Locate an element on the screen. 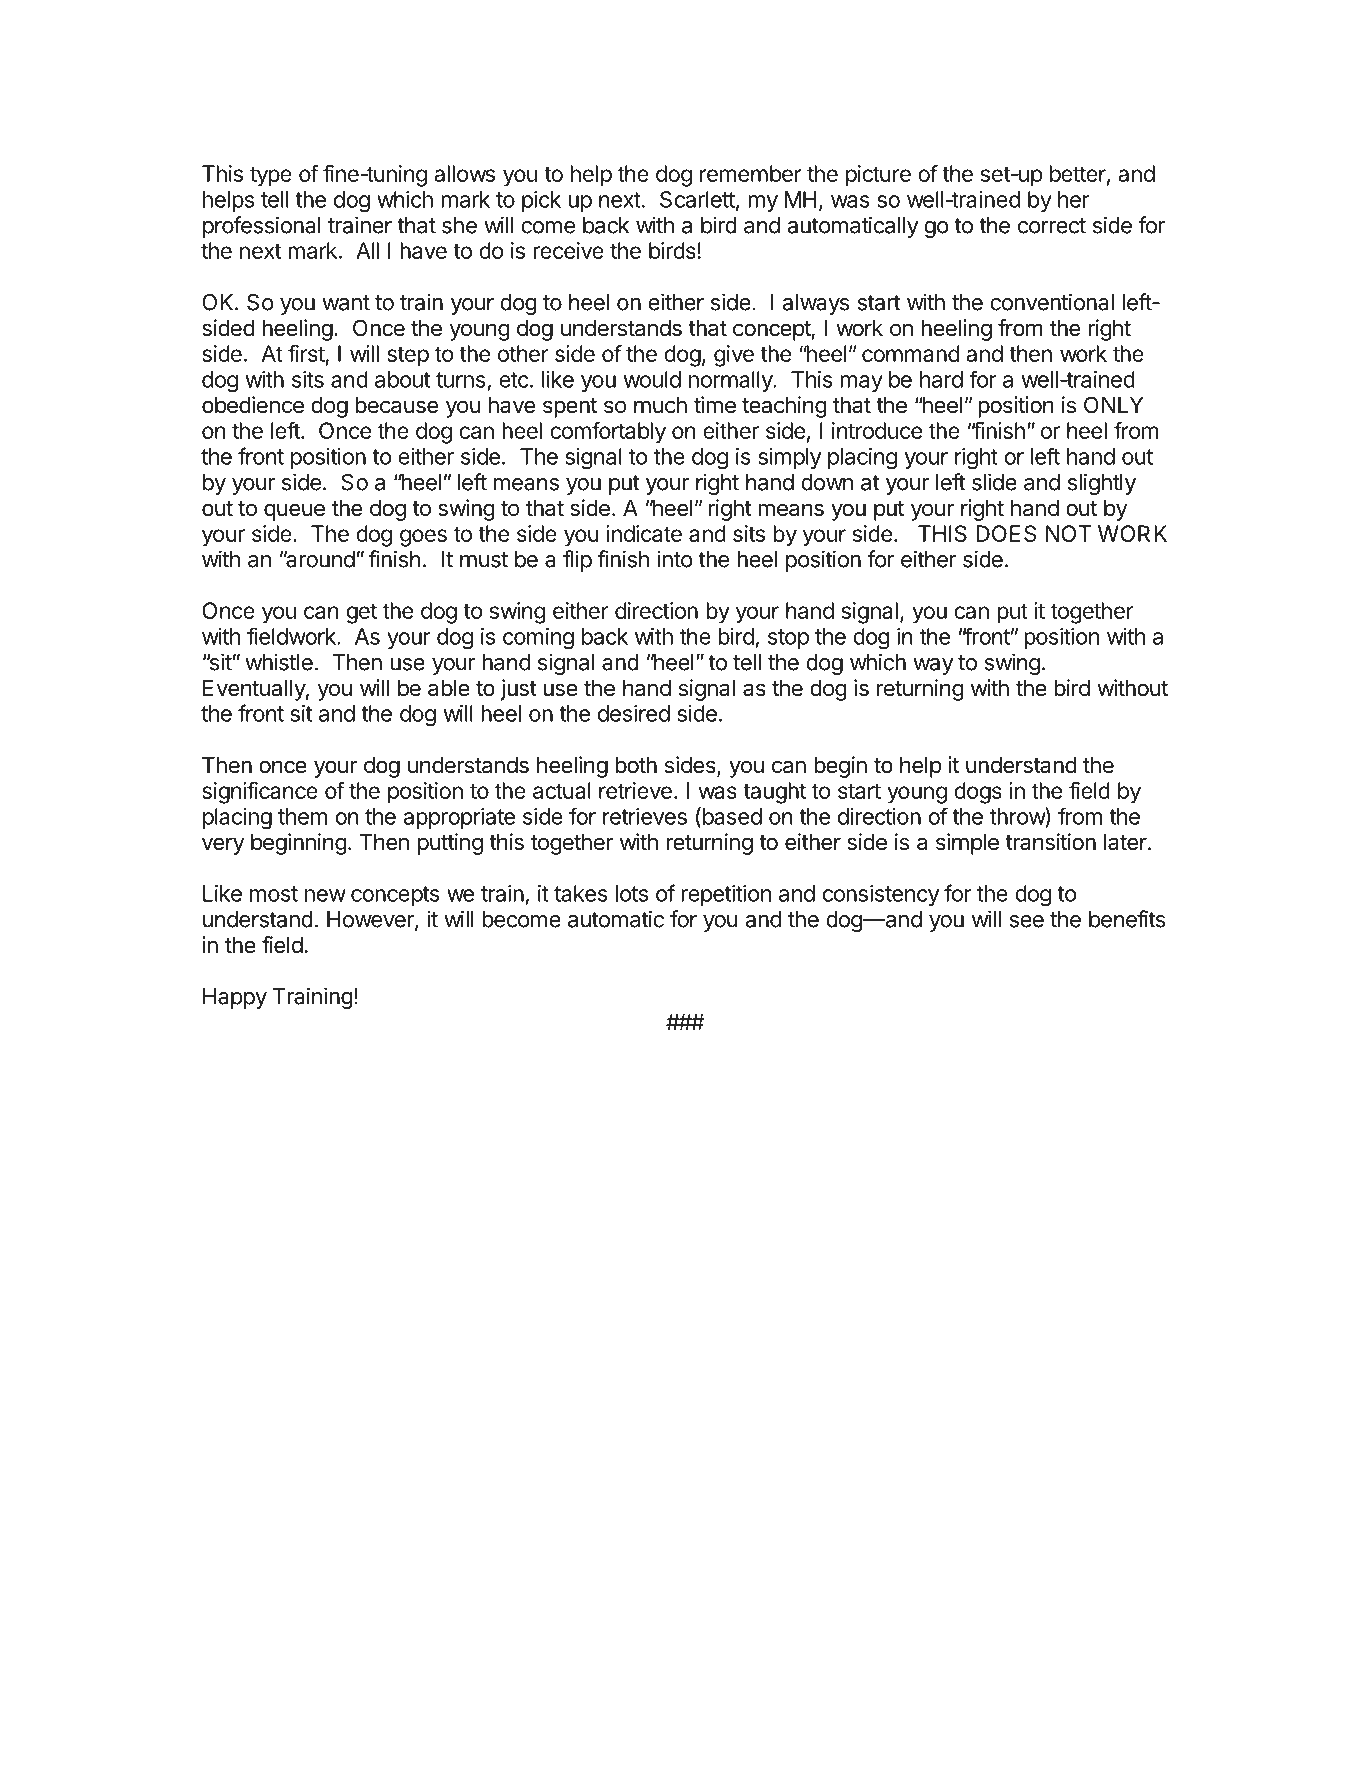 Image resolution: width=1369 pixels, height=1771 pixels. first is located at coordinates (306, 353).
